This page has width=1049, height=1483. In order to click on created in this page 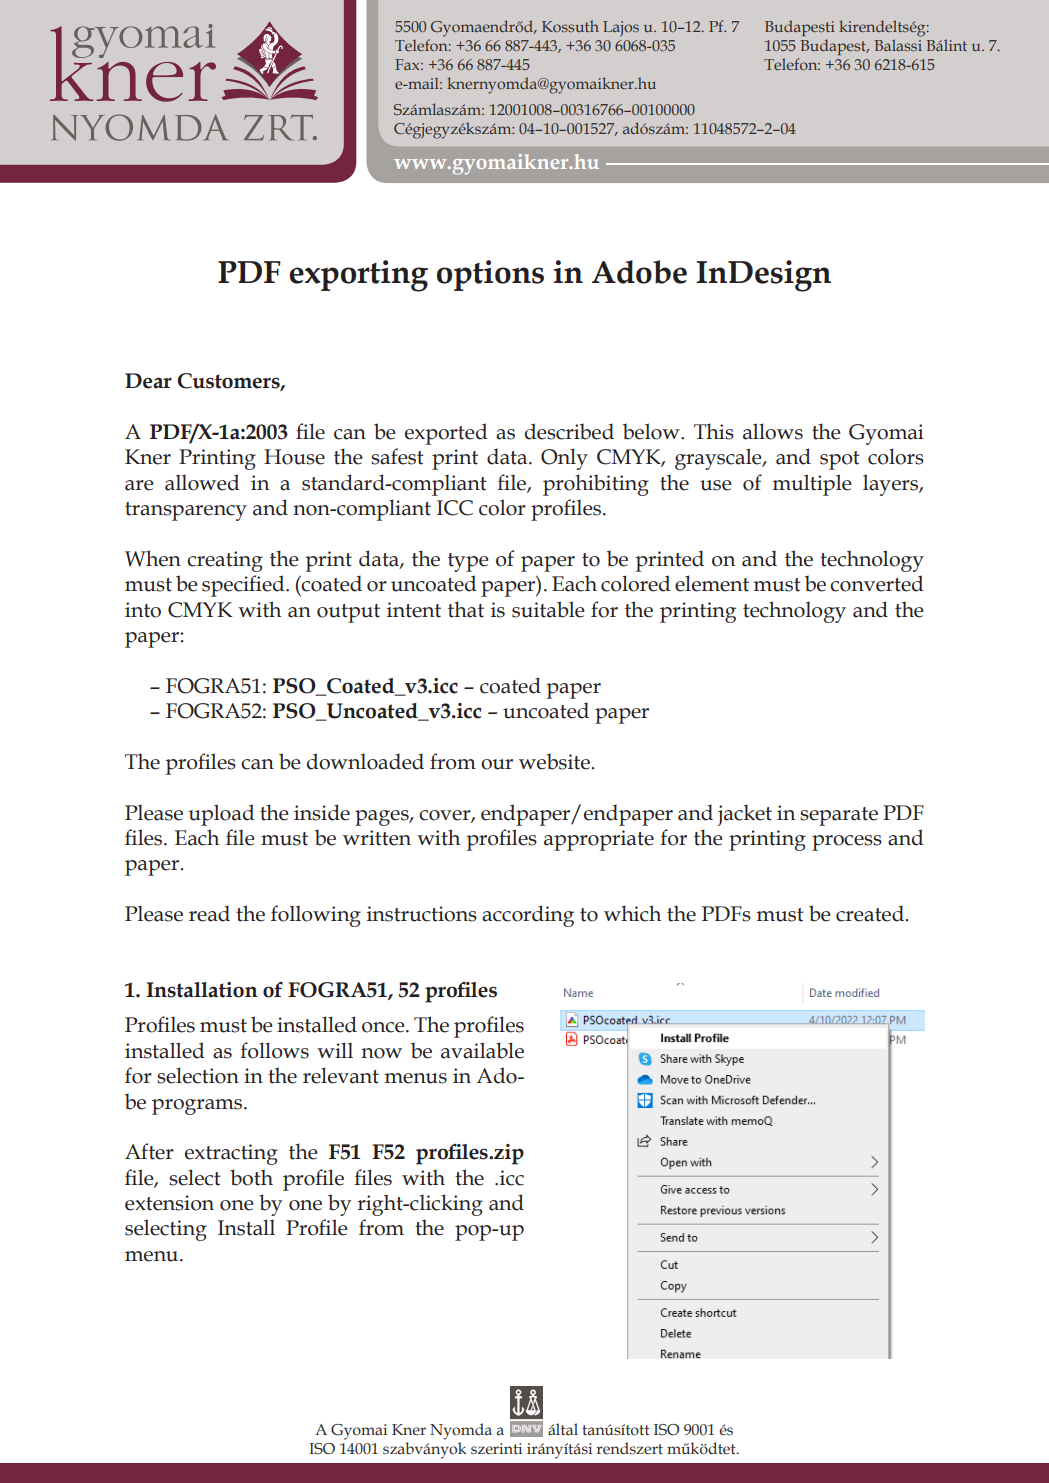, I will do `click(871, 913)`.
